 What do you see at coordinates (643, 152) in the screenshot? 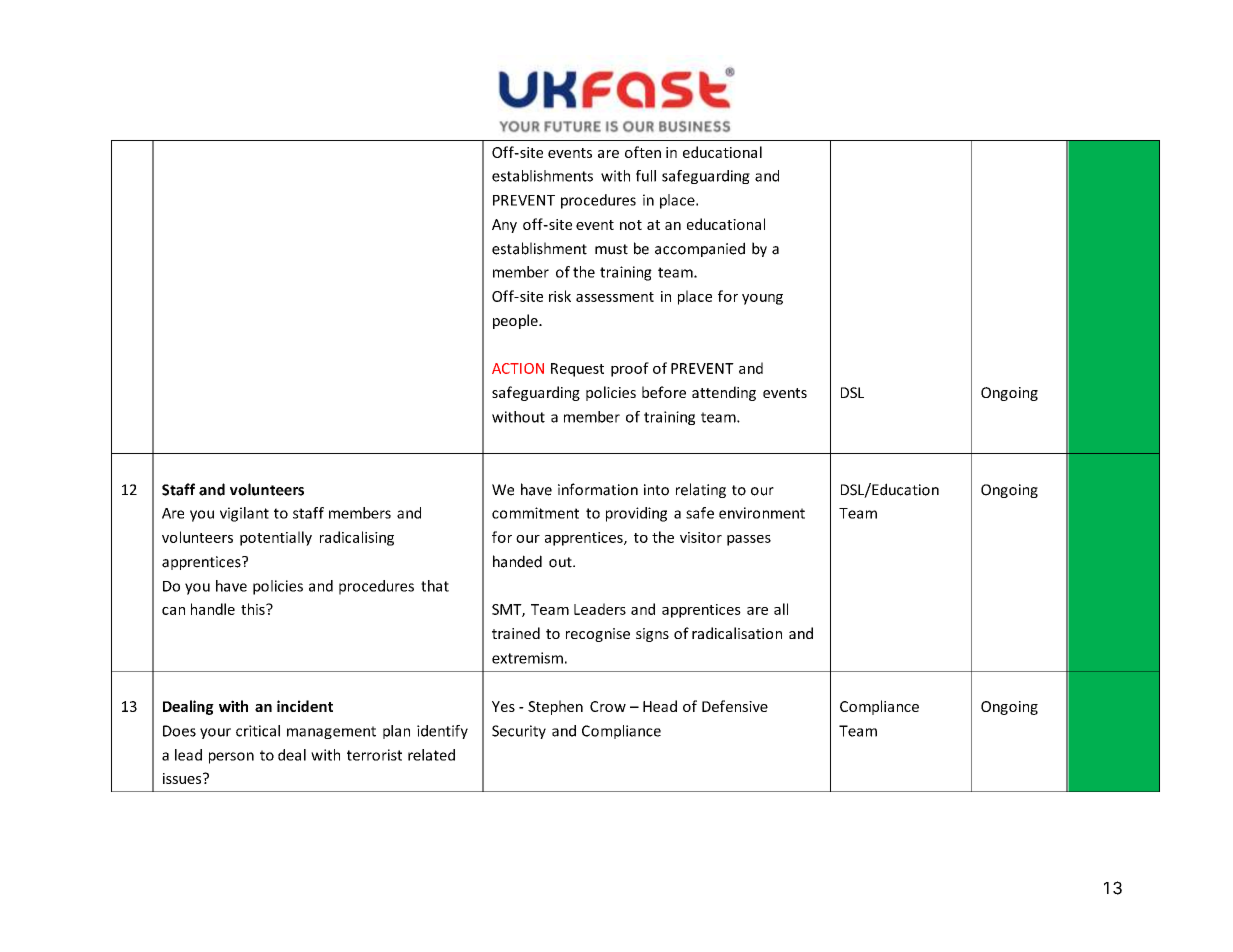
I see `often` at bounding box center [643, 152].
